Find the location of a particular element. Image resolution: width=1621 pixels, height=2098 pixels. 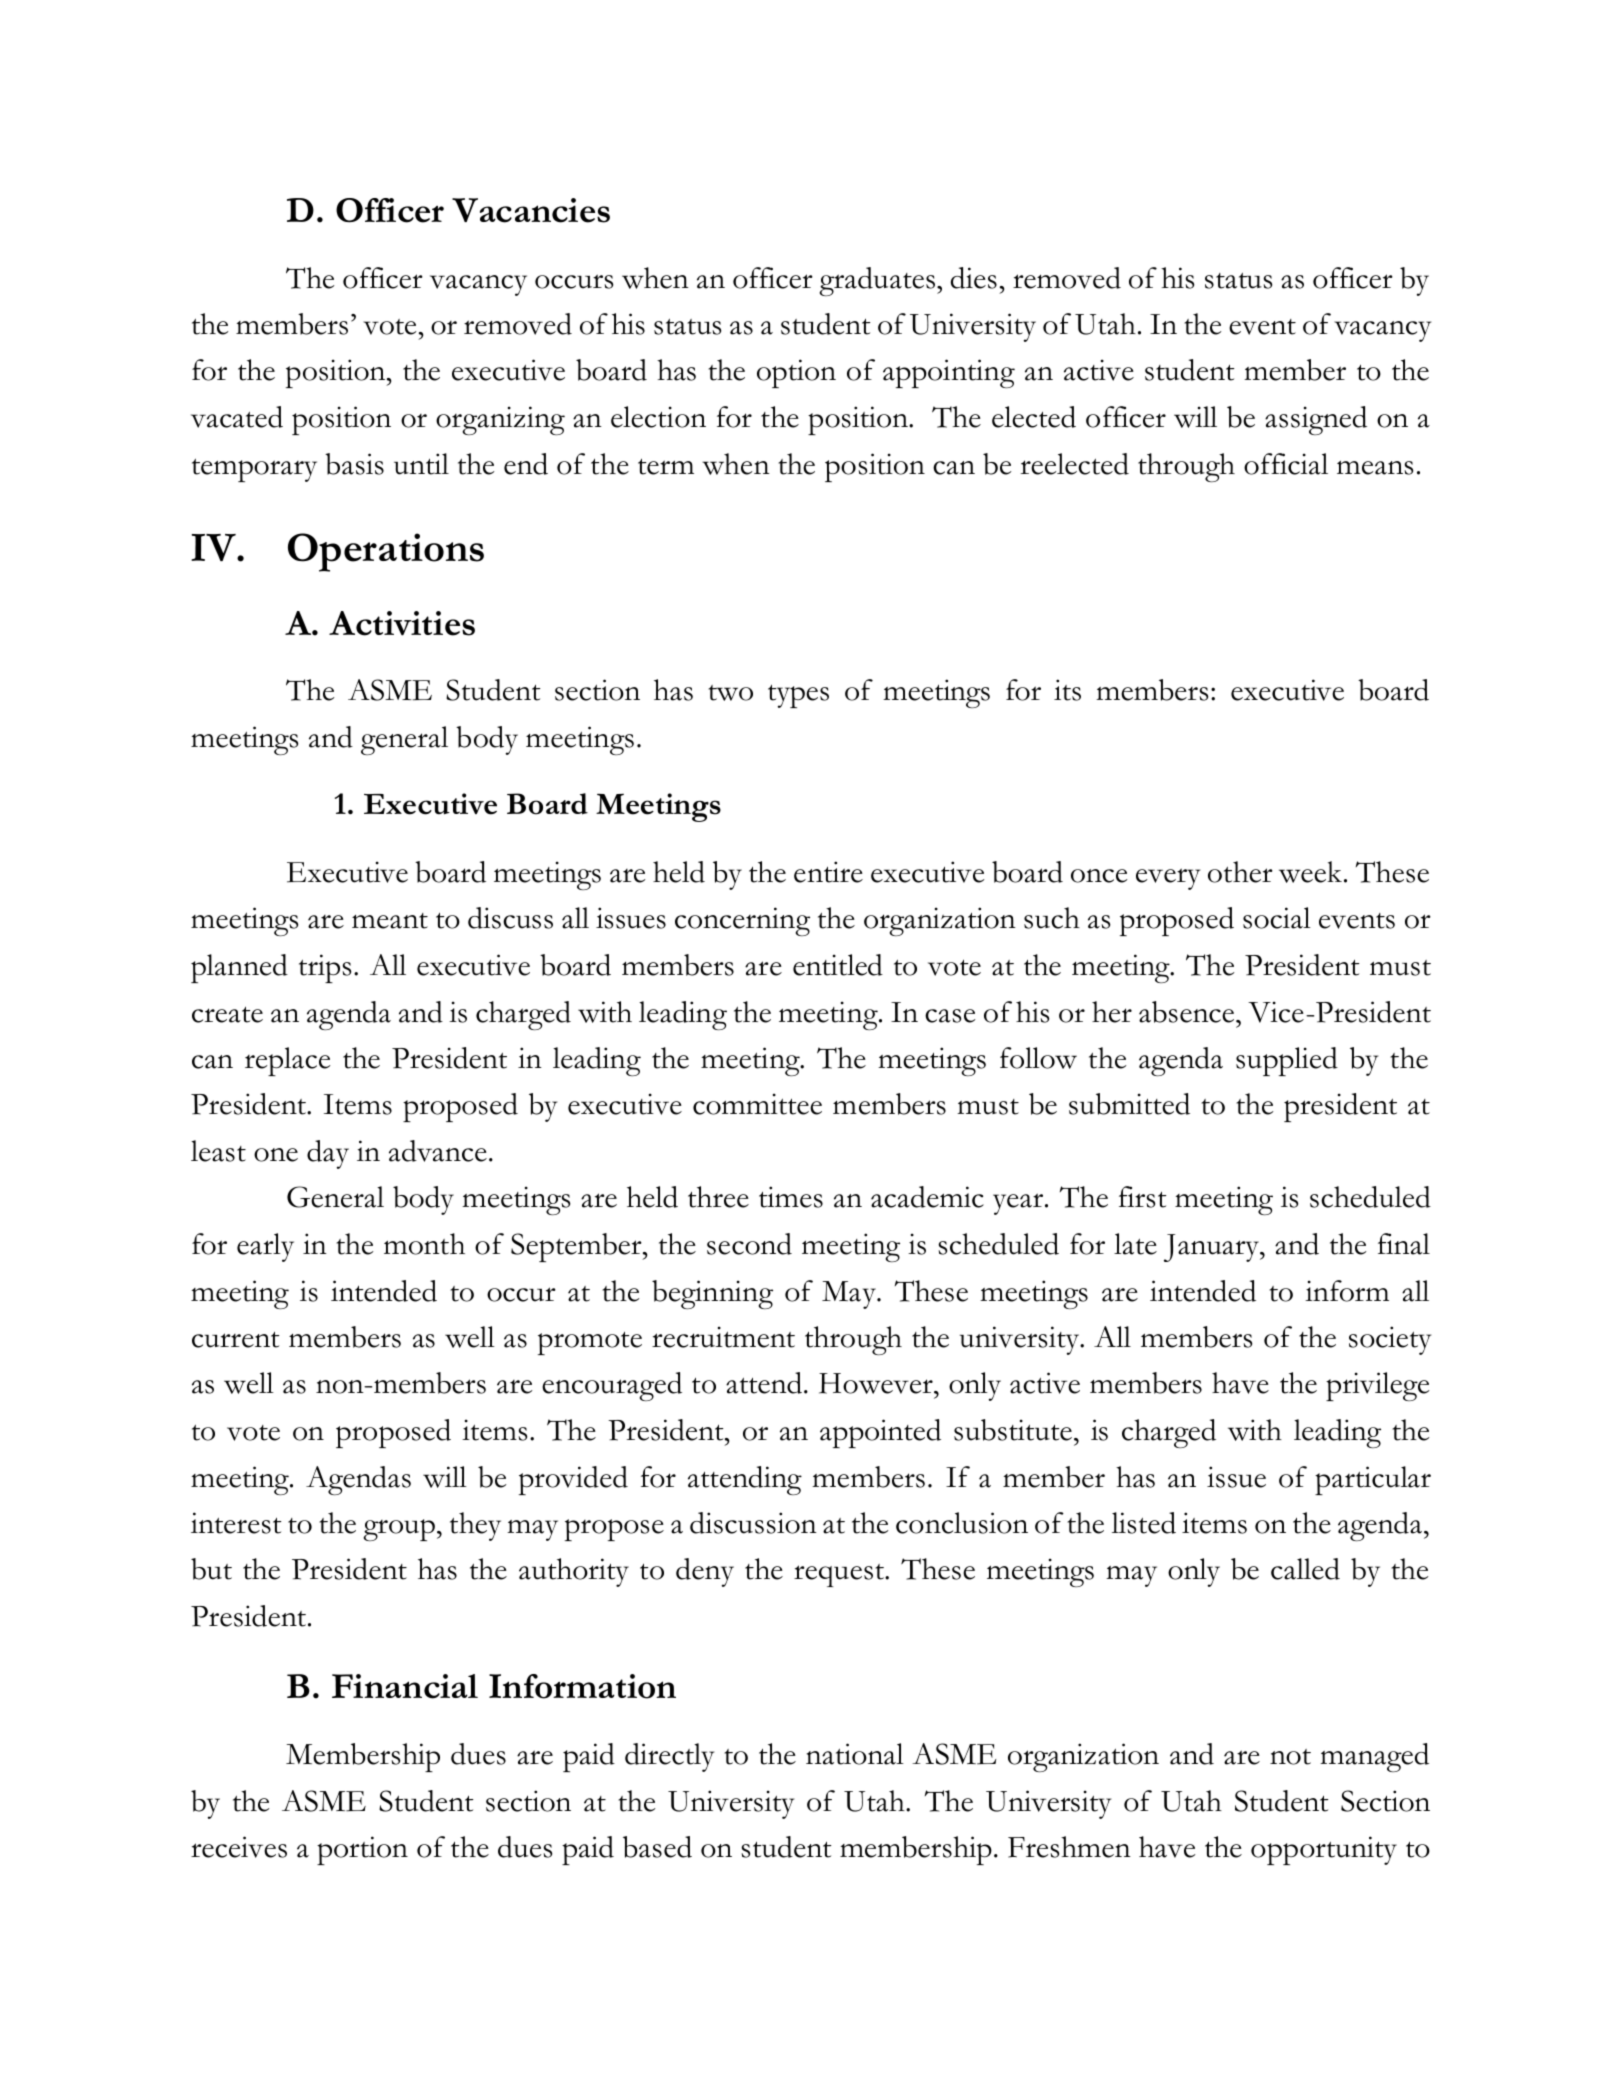

graduates is located at coordinates (878, 281).
